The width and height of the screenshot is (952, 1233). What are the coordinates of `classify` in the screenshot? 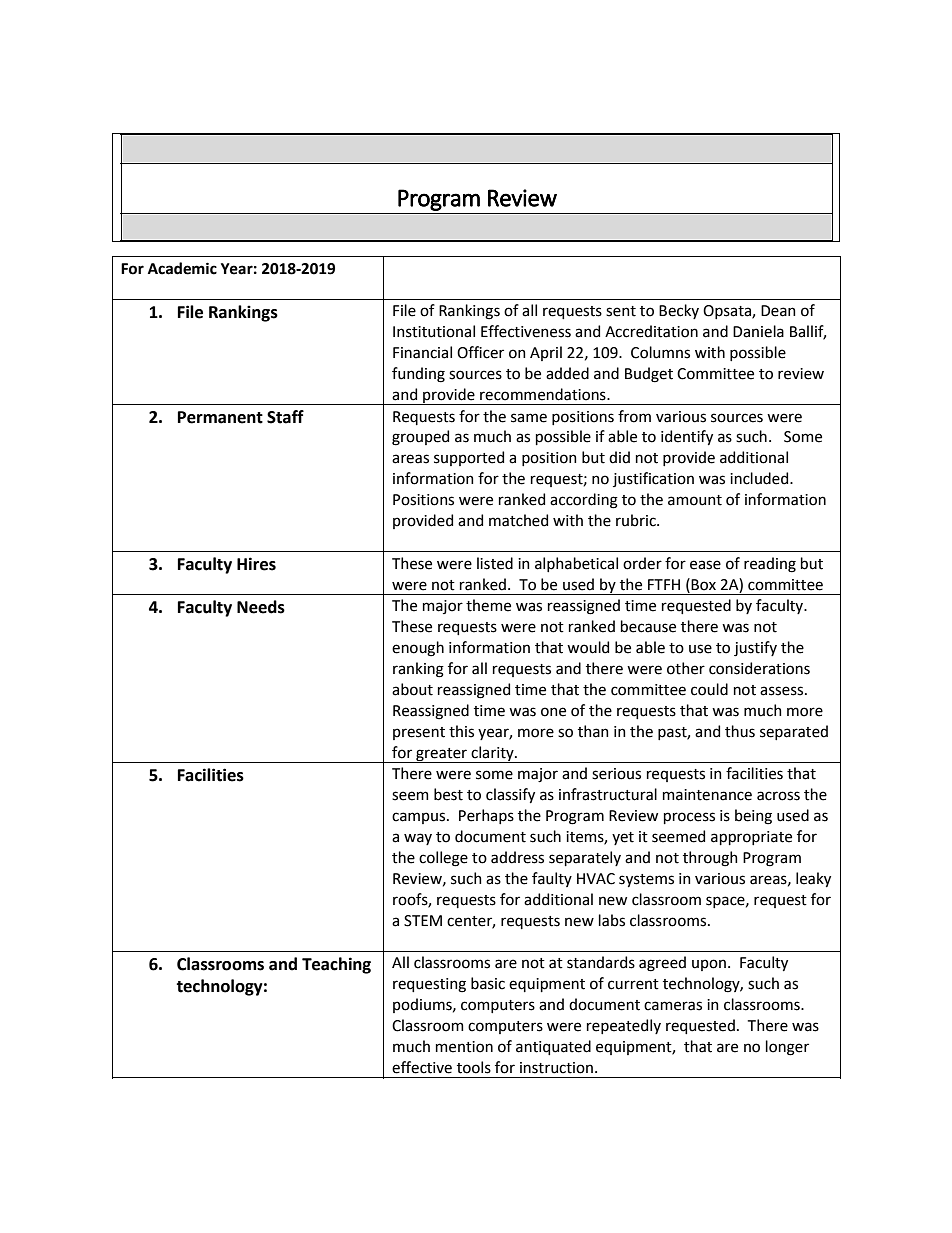 It's located at (510, 795).
